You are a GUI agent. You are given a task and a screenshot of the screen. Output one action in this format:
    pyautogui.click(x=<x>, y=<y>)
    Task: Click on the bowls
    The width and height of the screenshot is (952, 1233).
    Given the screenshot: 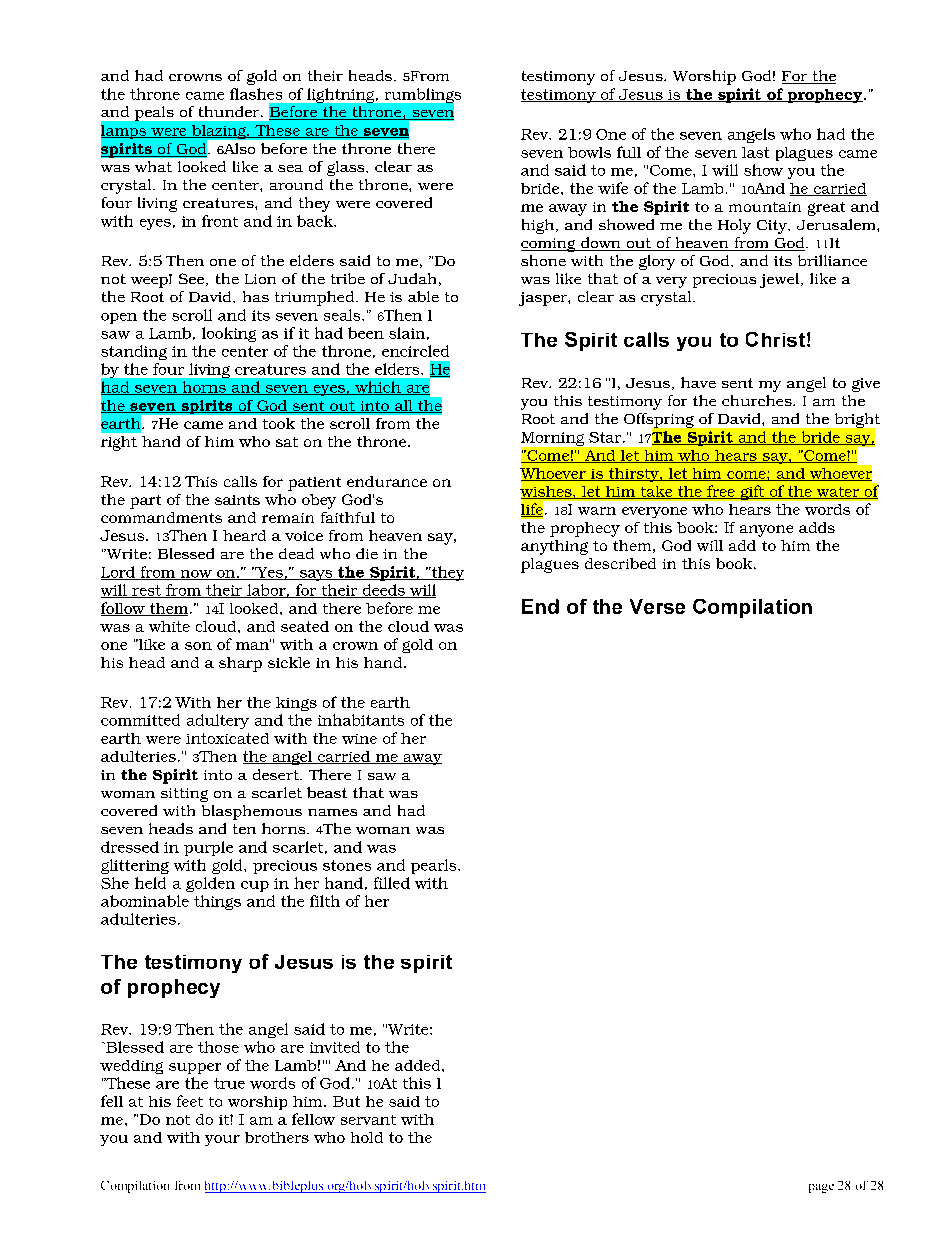 What is the action you would take?
    pyautogui.click(x=589, y=152)
